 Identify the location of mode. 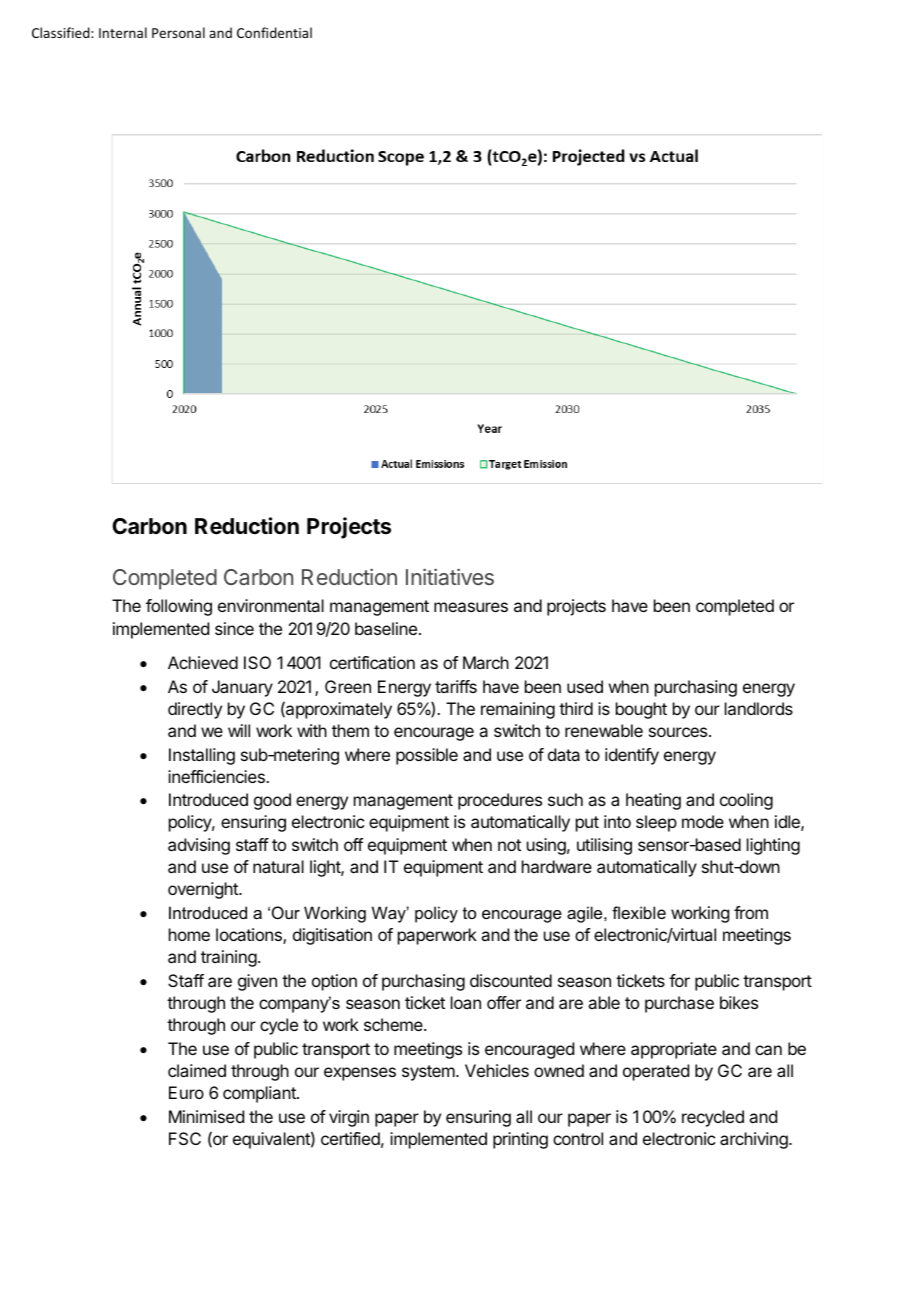
(703, 821).
